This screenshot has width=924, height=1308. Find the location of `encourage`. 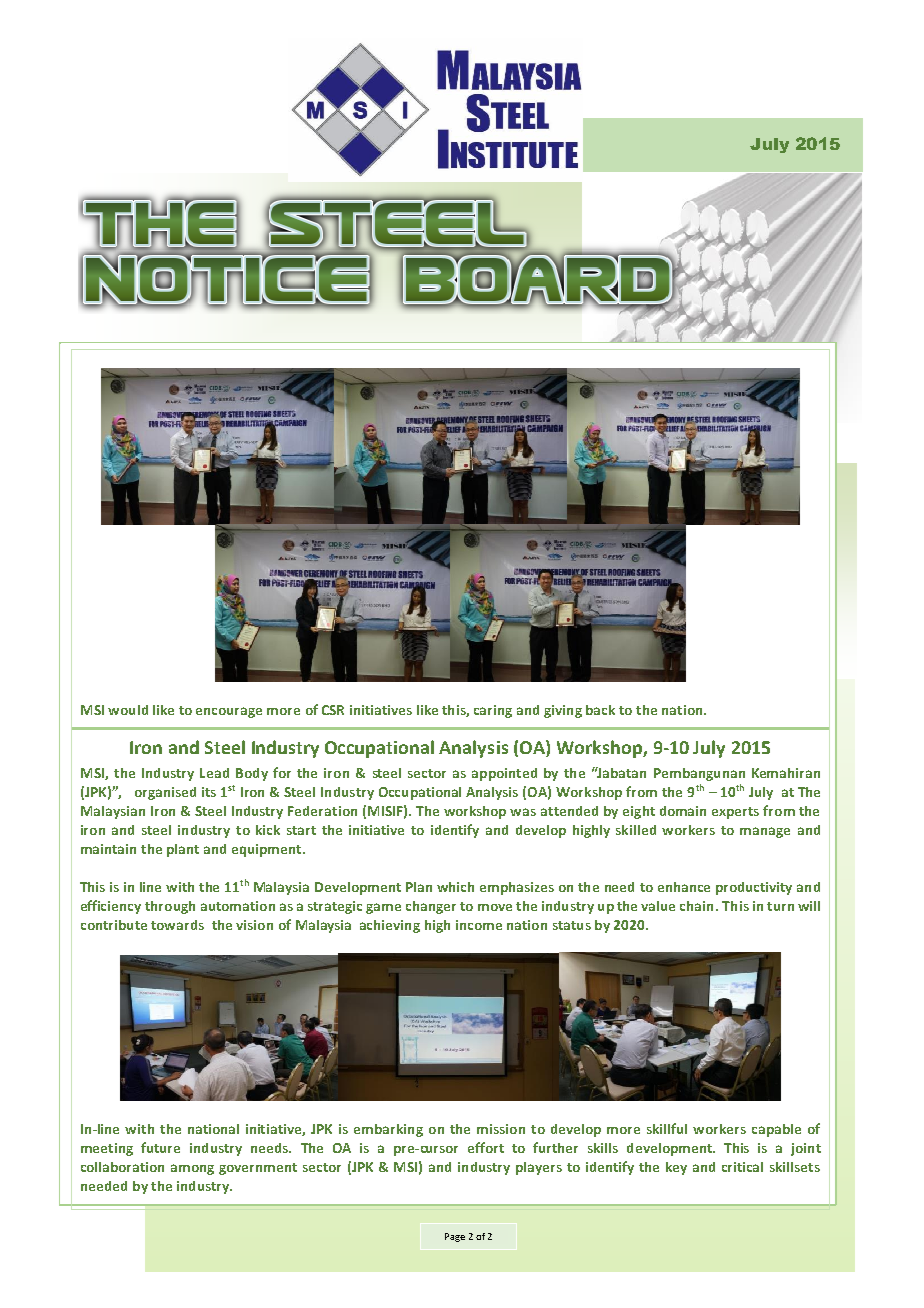

encourage is located at coordinates (229, 712).
